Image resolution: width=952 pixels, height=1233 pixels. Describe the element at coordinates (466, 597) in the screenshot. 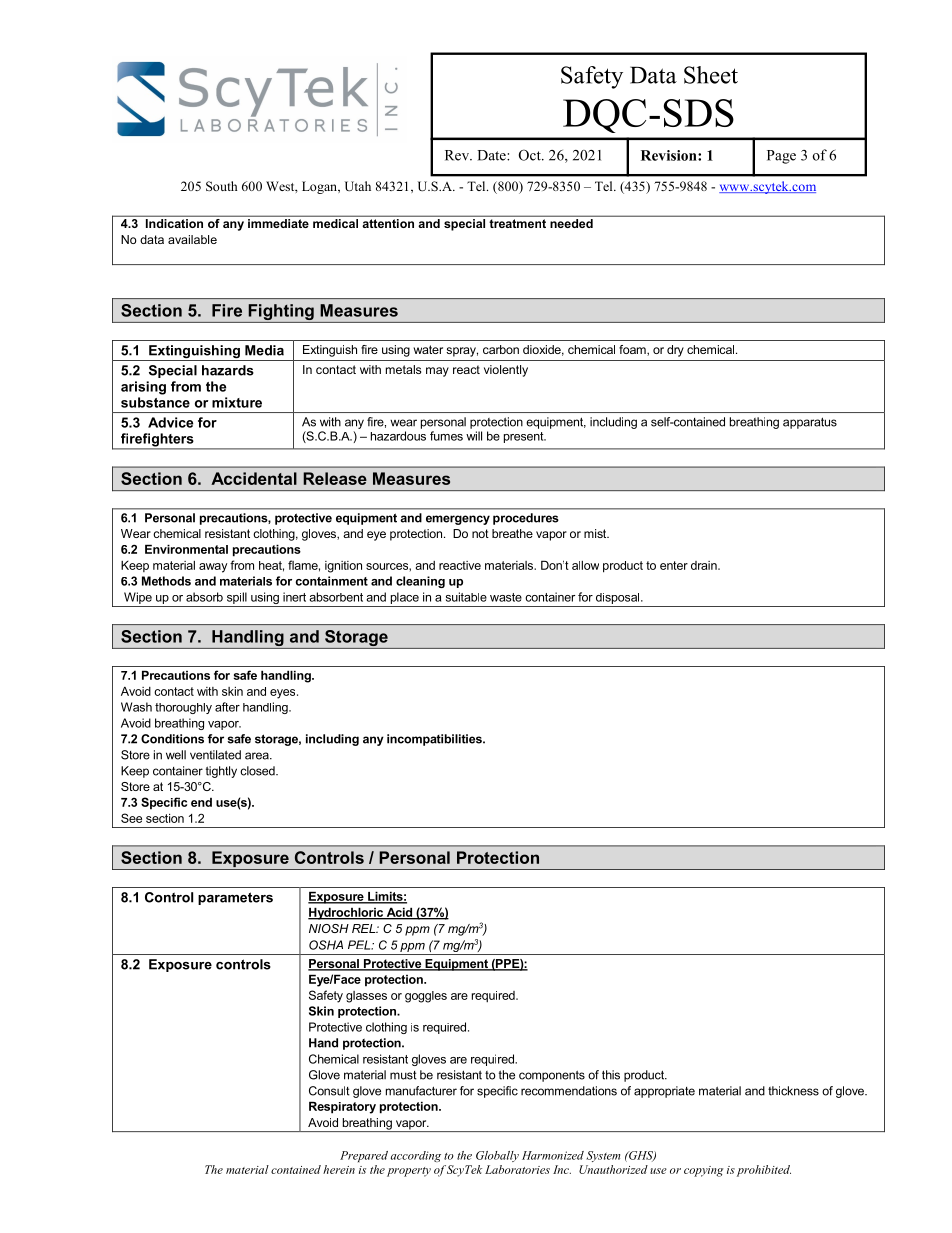

I see `suitable` at that location.
